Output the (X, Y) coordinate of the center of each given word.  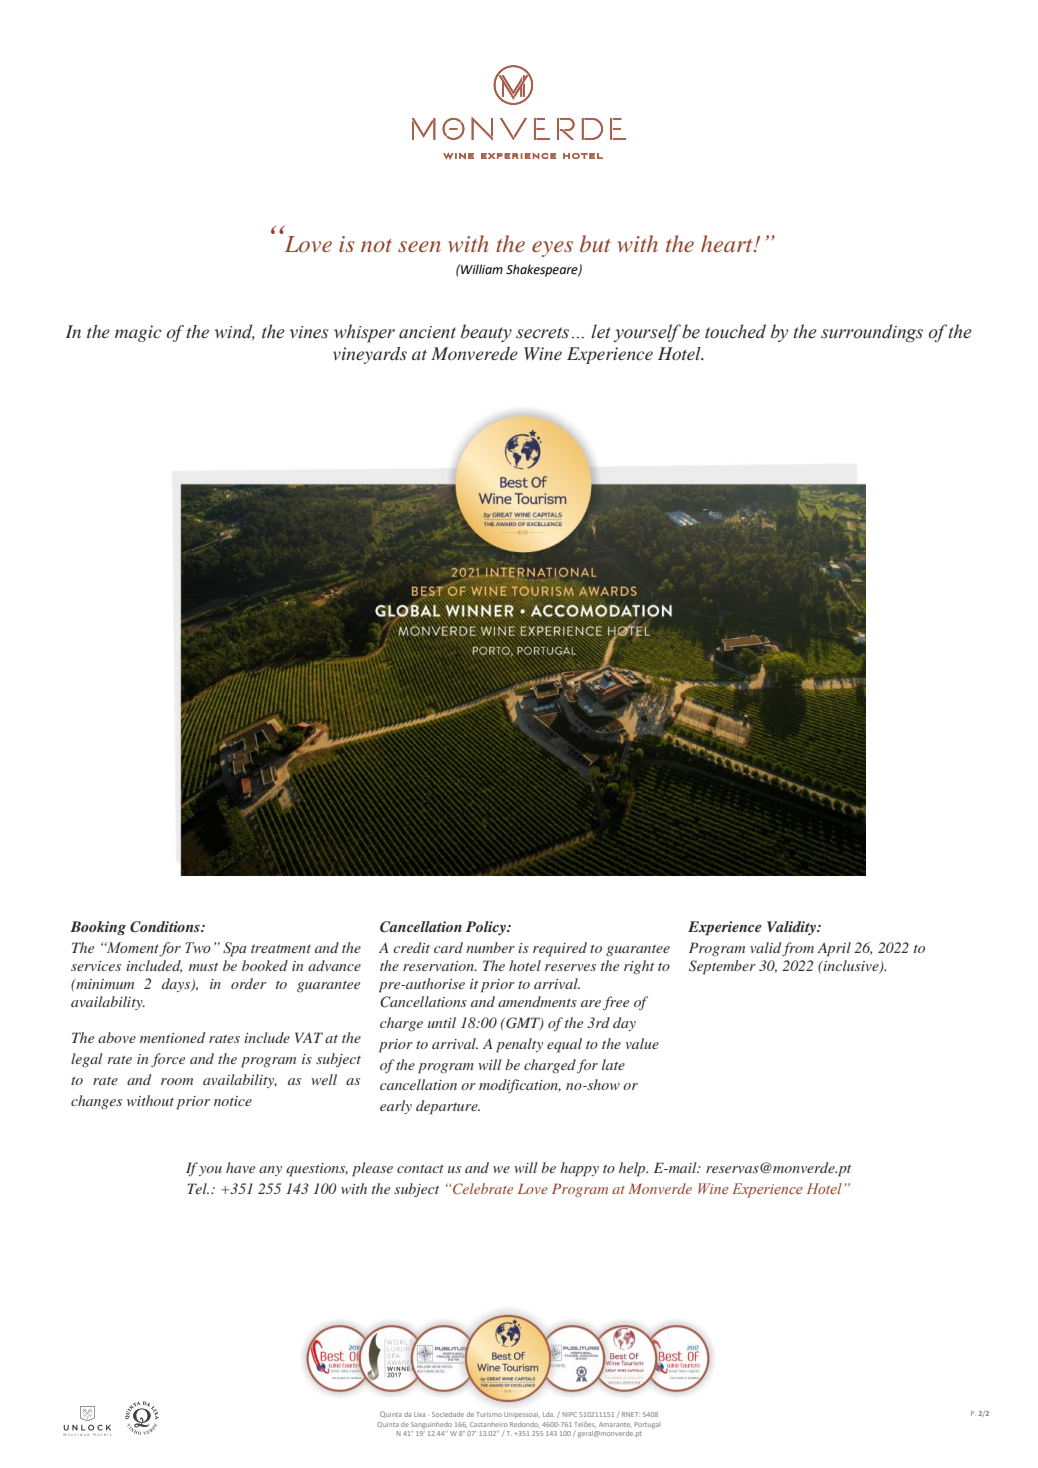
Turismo (489, 1414)
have (240, 1167)
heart (728, 243)
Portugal (647, 1425)
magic (138, 333)
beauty (486, 333)
